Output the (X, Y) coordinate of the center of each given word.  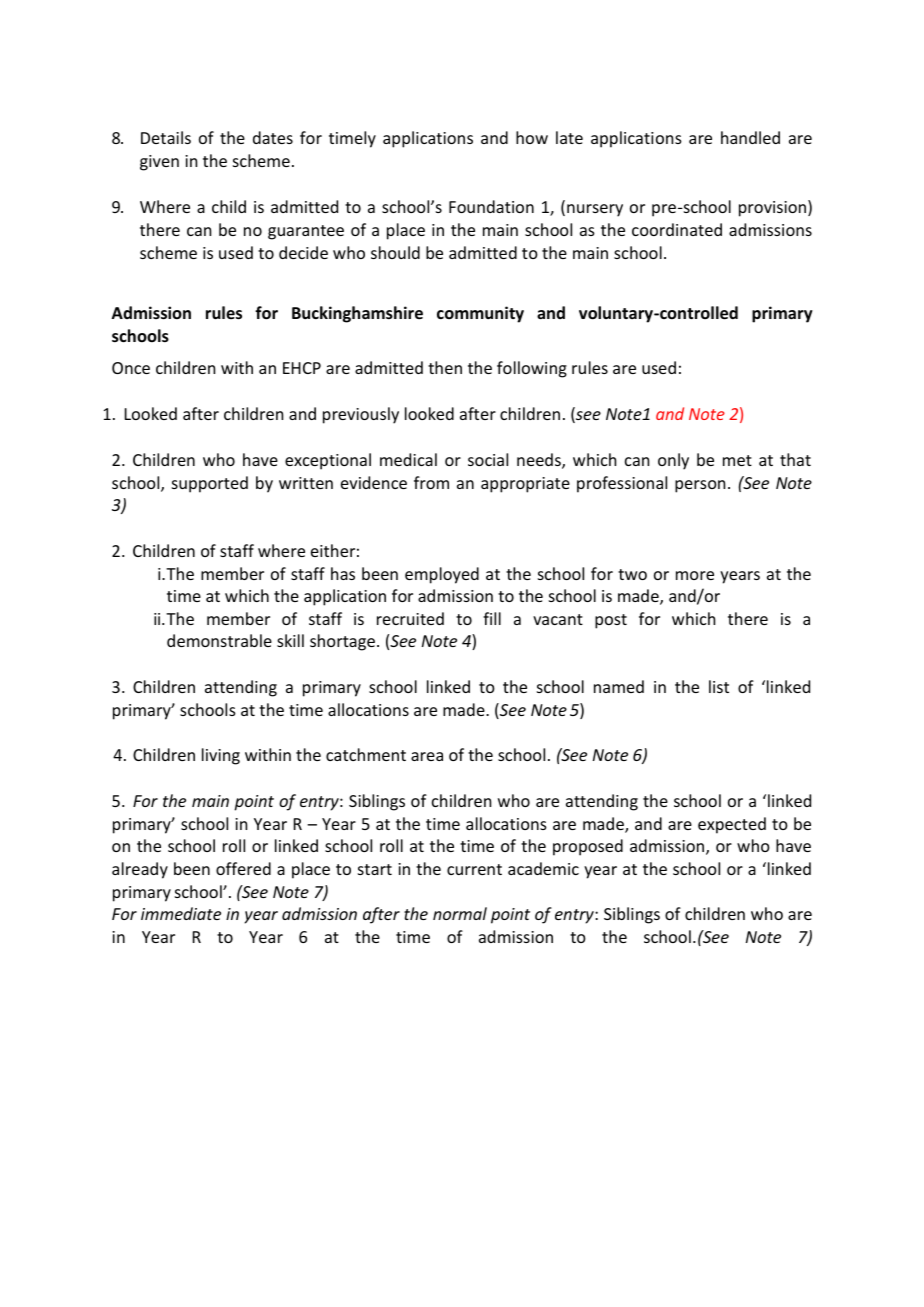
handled (750, 137)
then (445, 367)
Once (131, 368)
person (700, 486)
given (159, 163)
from (431, 482)
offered (243, 868)
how (532, 137)
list (719, 686)
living (221, 756)
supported (210, 484)
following (532, 369)
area (427, 756)
